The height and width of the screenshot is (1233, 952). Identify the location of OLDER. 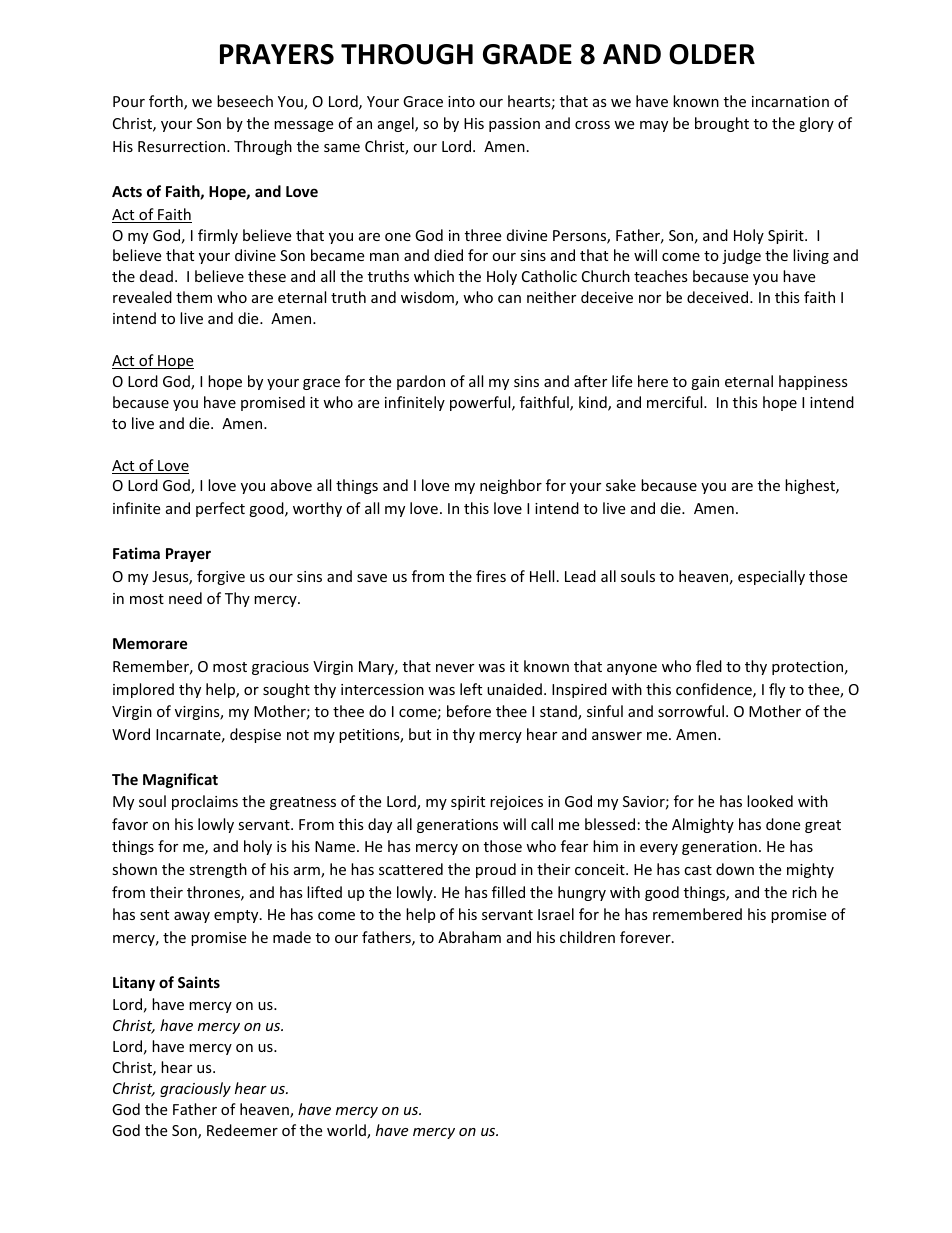
(712, 54).
